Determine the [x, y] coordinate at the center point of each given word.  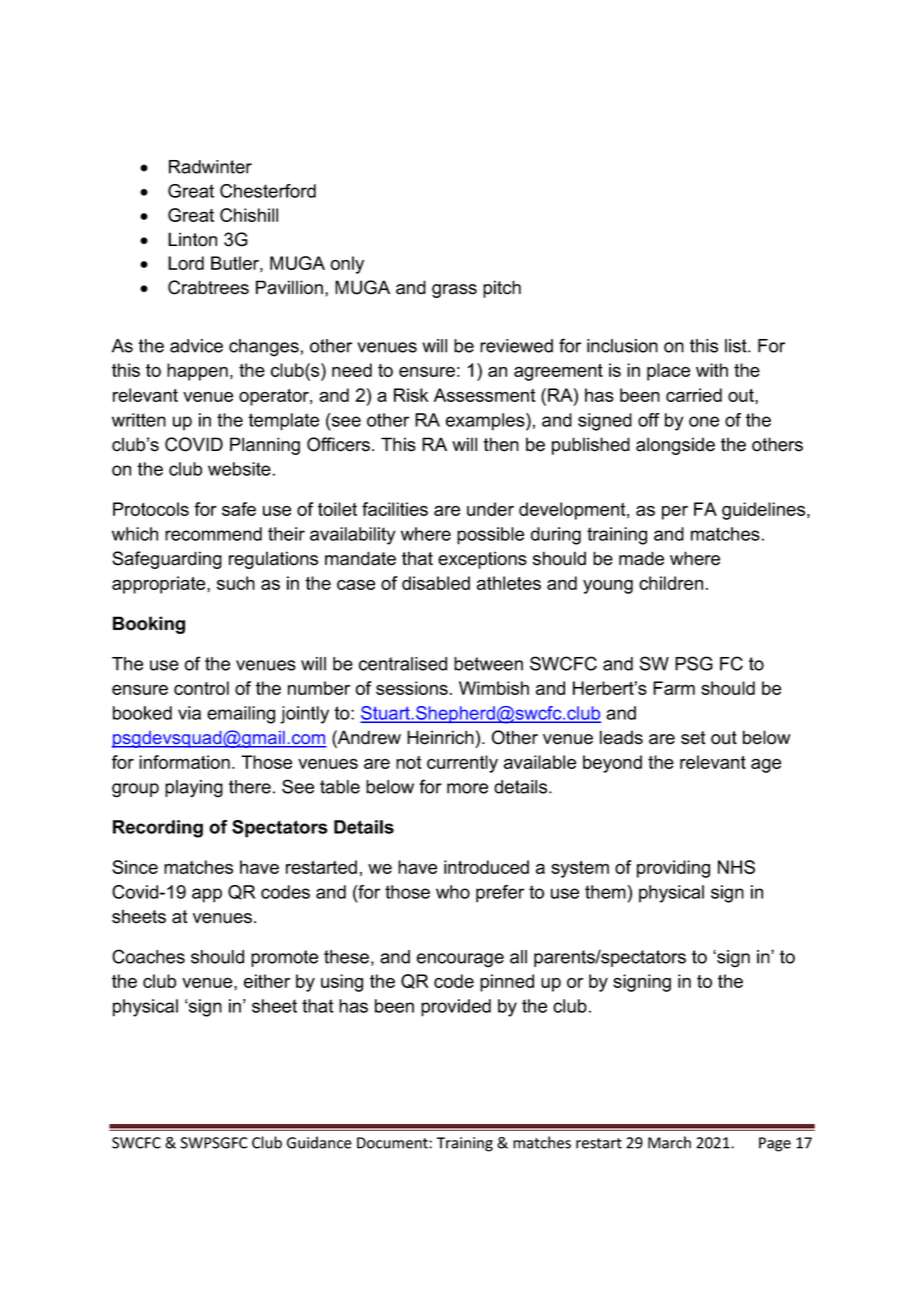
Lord [186, 263]
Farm [674, 688]
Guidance [319, 1142]
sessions [412, 688]
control [201, 688]
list [737, 346]
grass [454, 291]
